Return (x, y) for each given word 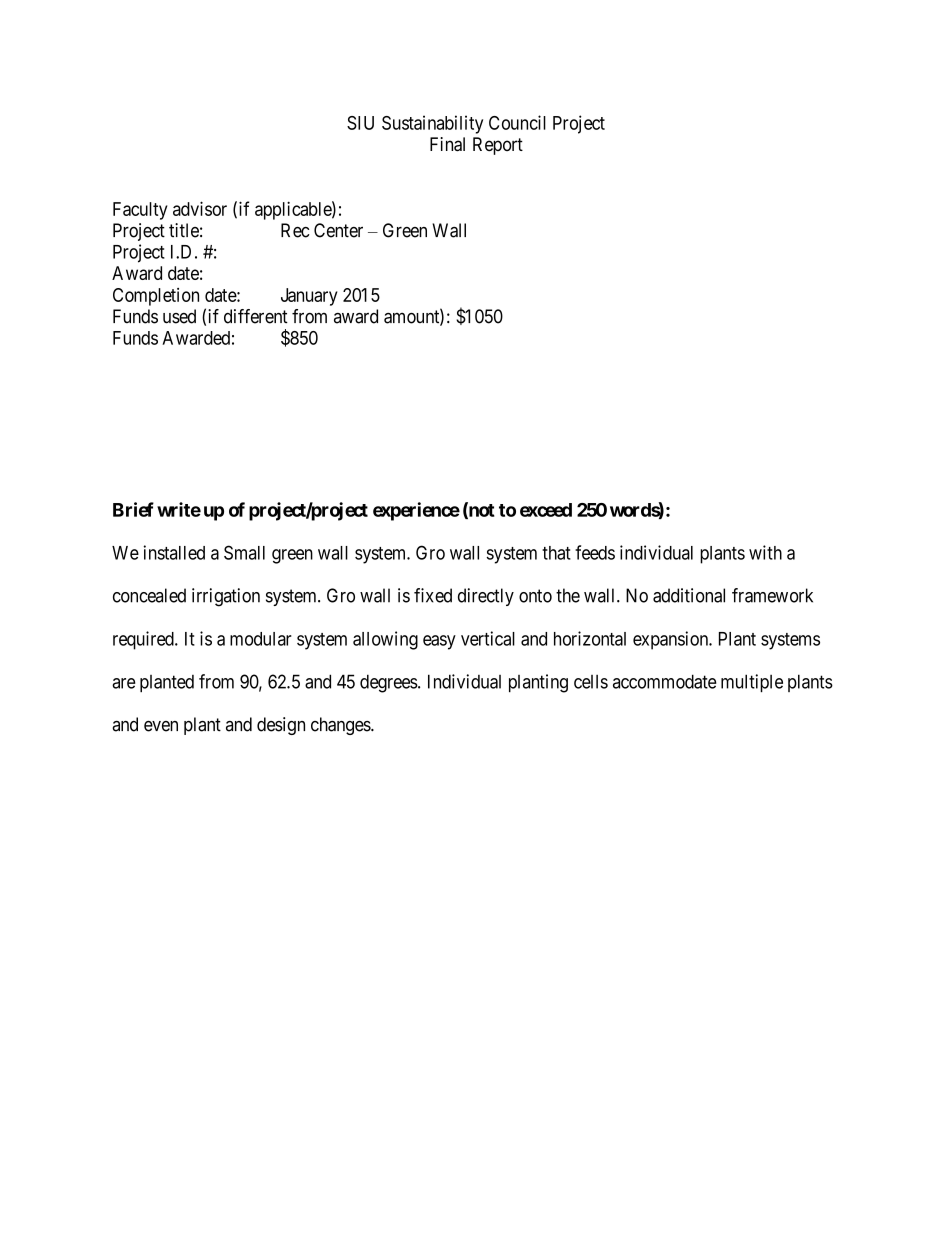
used (179, 316)
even (161, 726)
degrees (389, 683)
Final (447, 144)
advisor (200, 208)
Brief (133, 509)
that (556, 553)
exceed (546, 510)
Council (517, 122)
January (309, 297)
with (765, 552)
